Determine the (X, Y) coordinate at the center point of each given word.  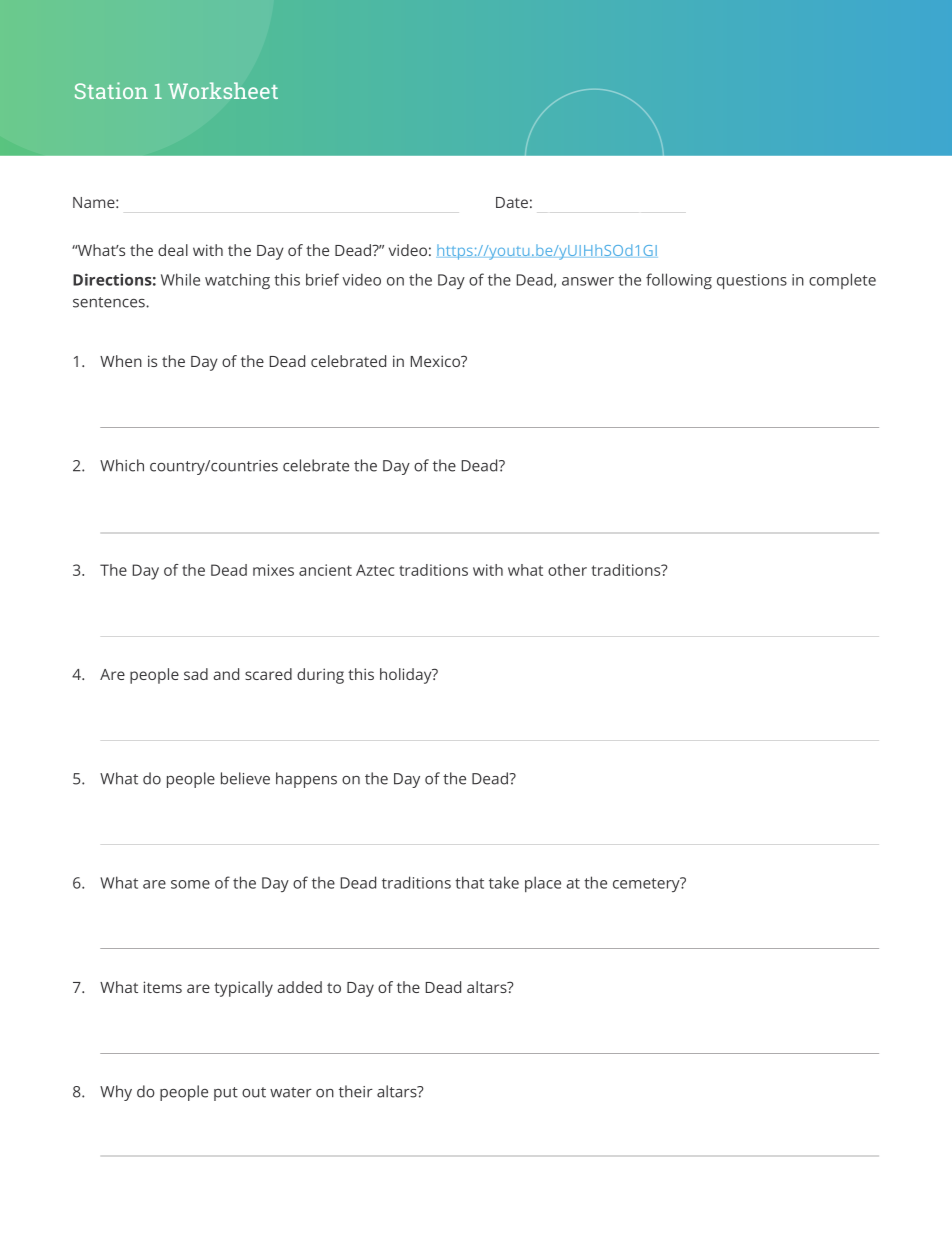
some (190, 884)
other (567, 570)
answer (588, 281)
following (679, 281)
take (504, 882)
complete (842, 281)
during (320, 676)
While (180, 279)
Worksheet (223, 90)
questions (752, 281)
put (226, 1094)
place (543, 884)
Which (122, 465)
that (469, 882)
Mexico (437, 361)
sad (196, 674)
